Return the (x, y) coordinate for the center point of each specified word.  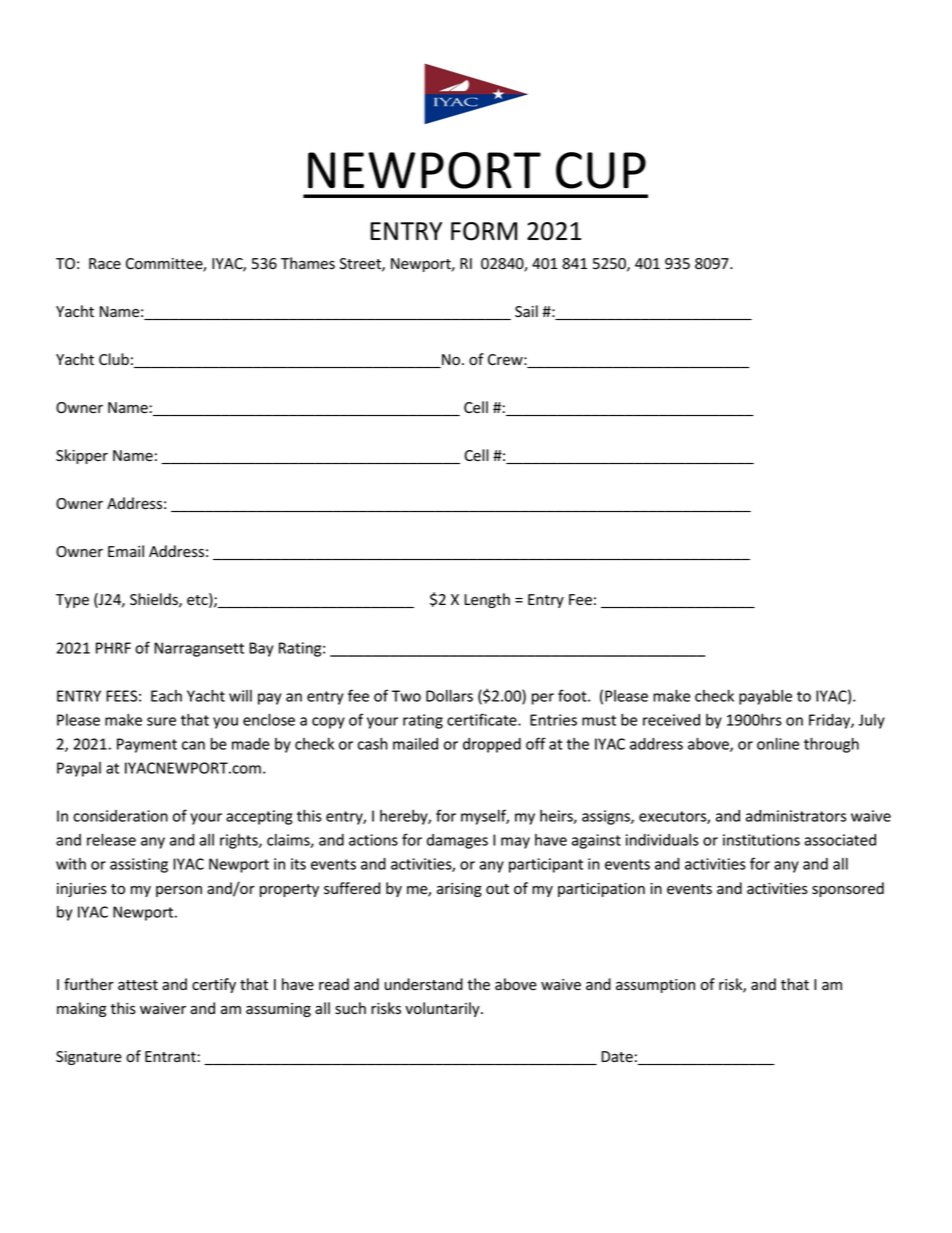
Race (105, 264)
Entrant (170, 1057)
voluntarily (443, 1009)
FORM (484, 231)
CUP (601, 170)
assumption (655, 986)
